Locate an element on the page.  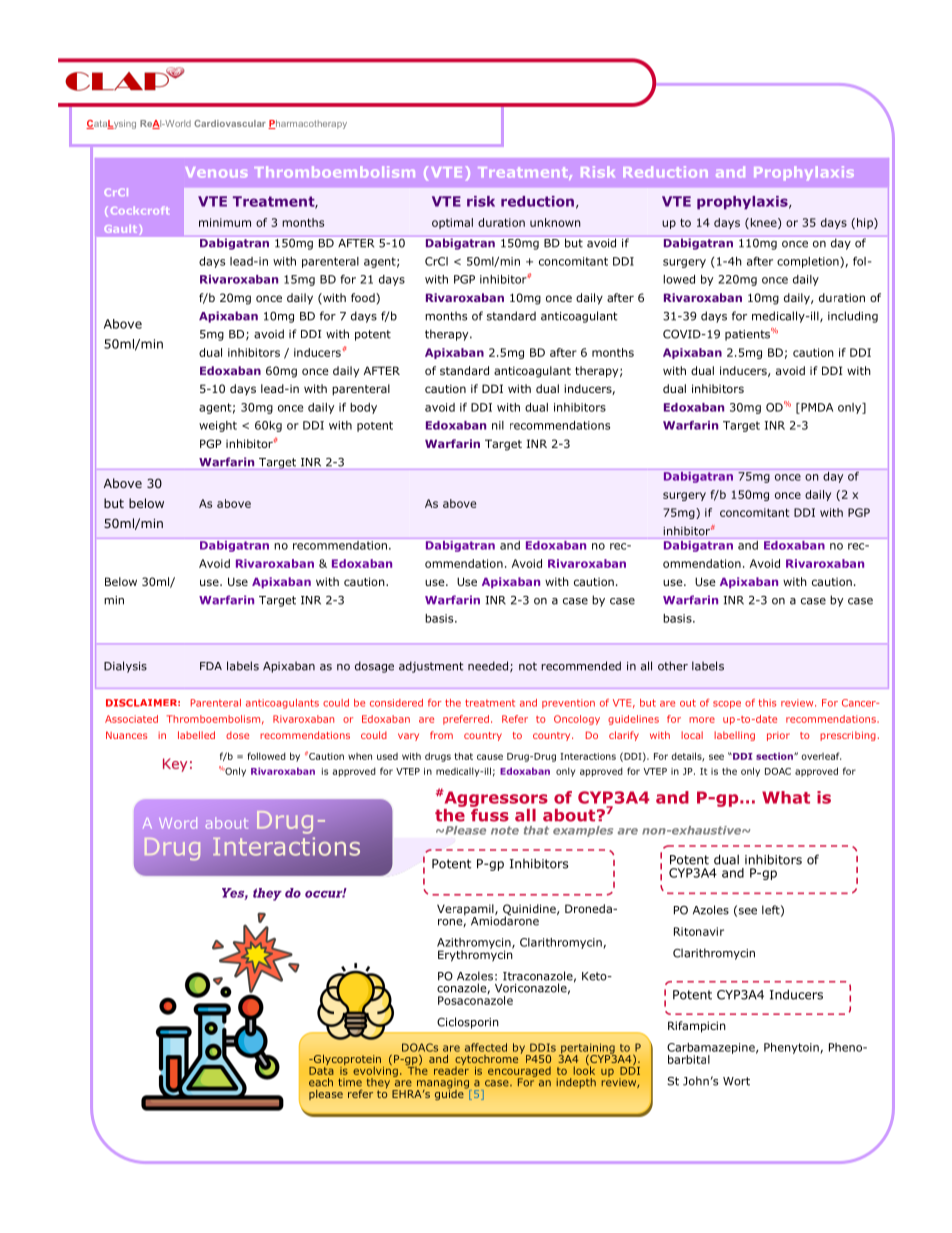
labelled is located at coordinates (196, 735).
